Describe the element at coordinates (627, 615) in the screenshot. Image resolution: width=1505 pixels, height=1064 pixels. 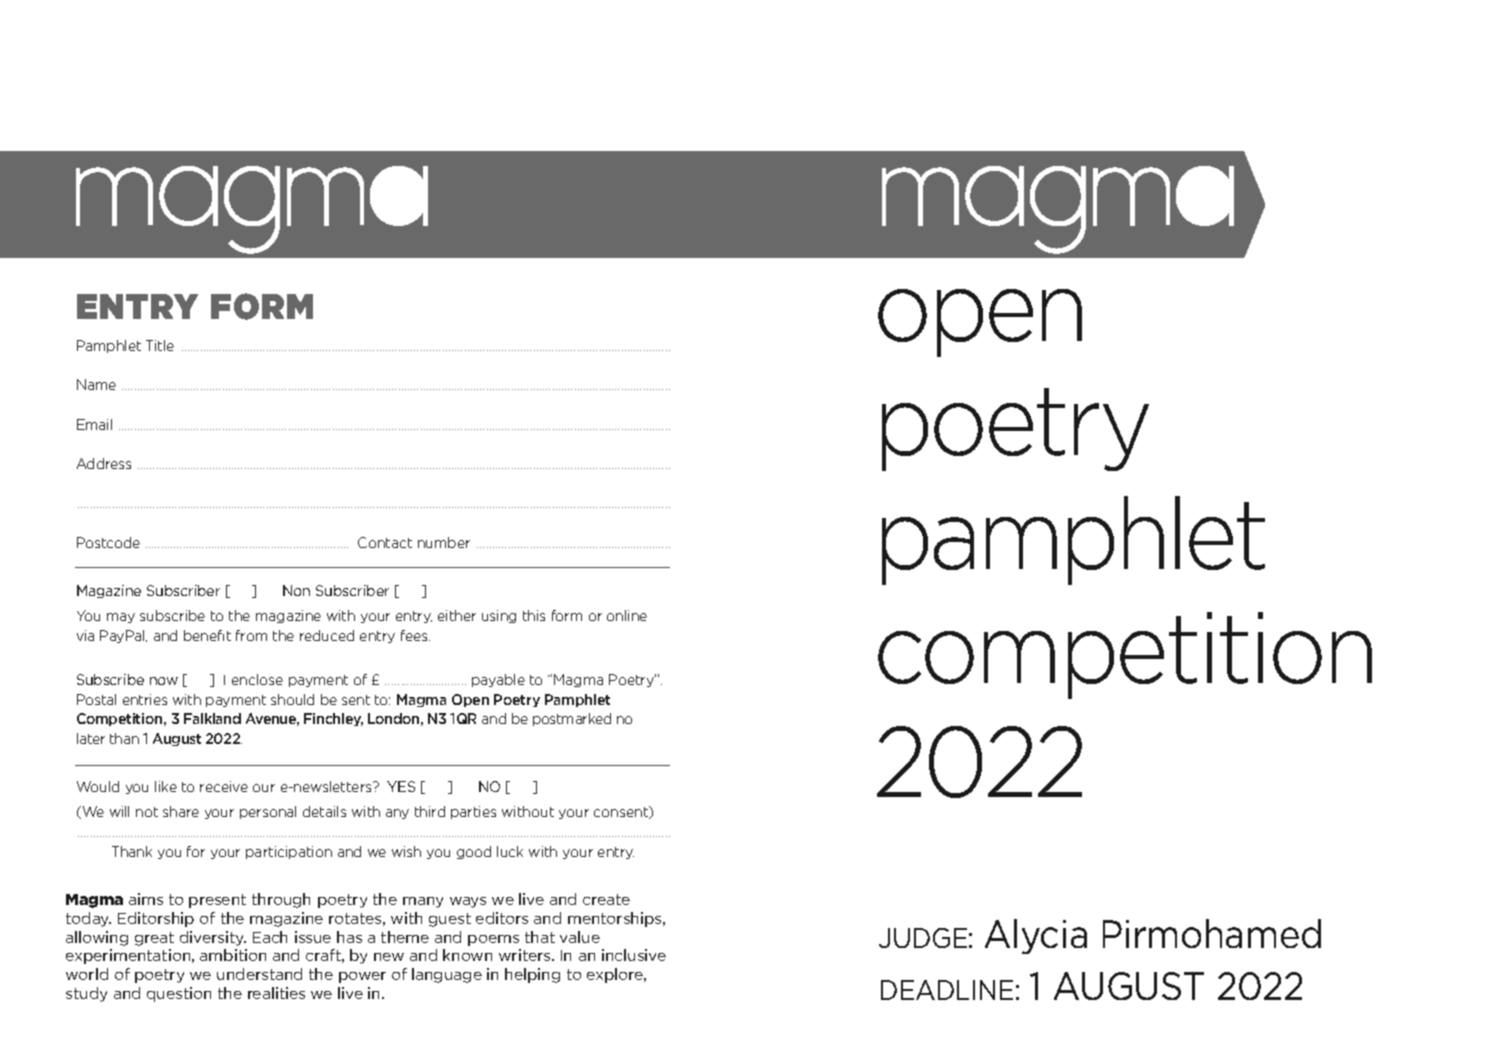
I see `online` at that location.
